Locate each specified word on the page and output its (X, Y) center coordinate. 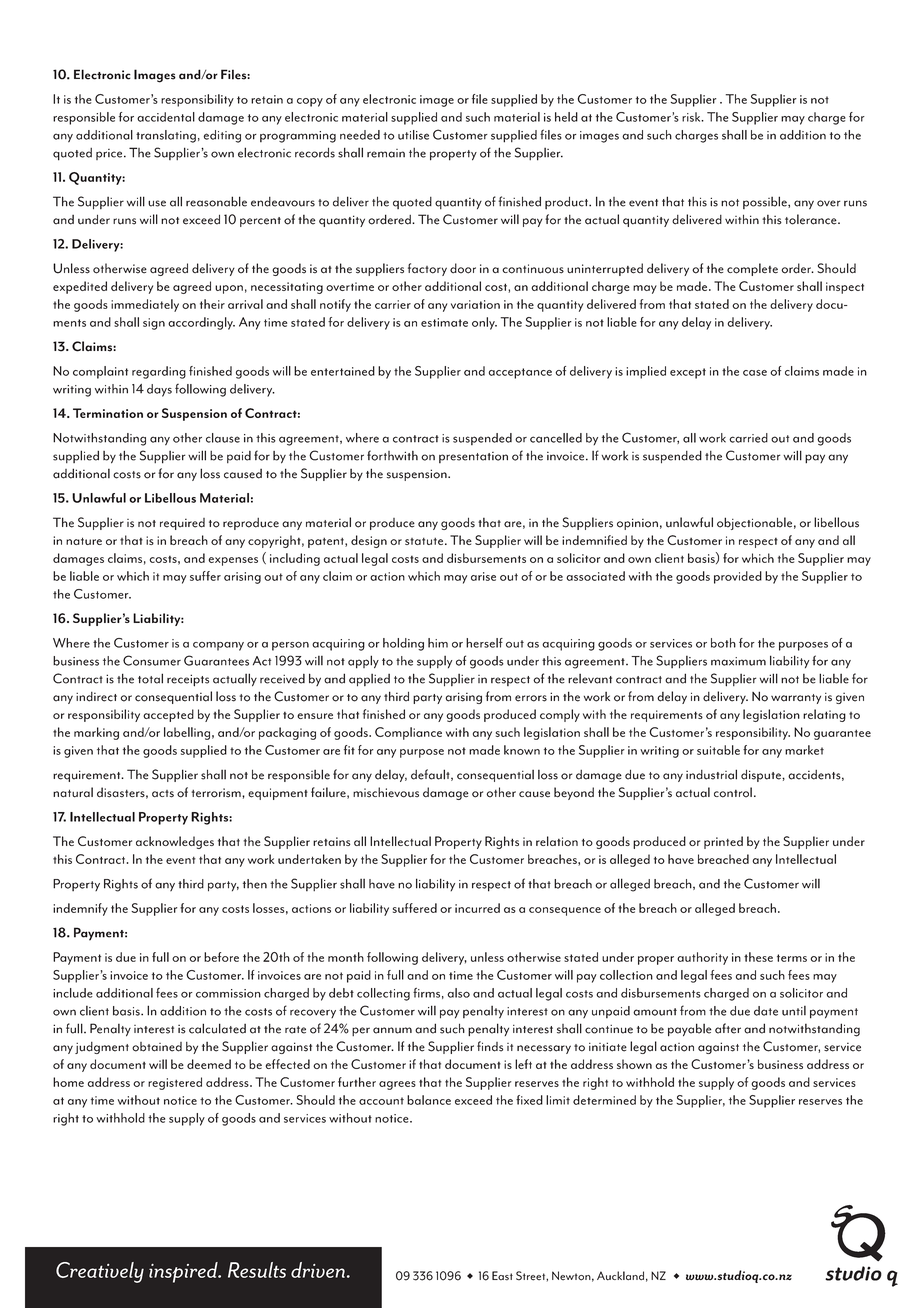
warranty (796, 699)
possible (766, 202)
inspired (184, 1272)
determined (604, 1100)
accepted (168, 715)
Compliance (408, 733)
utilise (413, 135)
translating (166, 136)
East (502, 1276)
